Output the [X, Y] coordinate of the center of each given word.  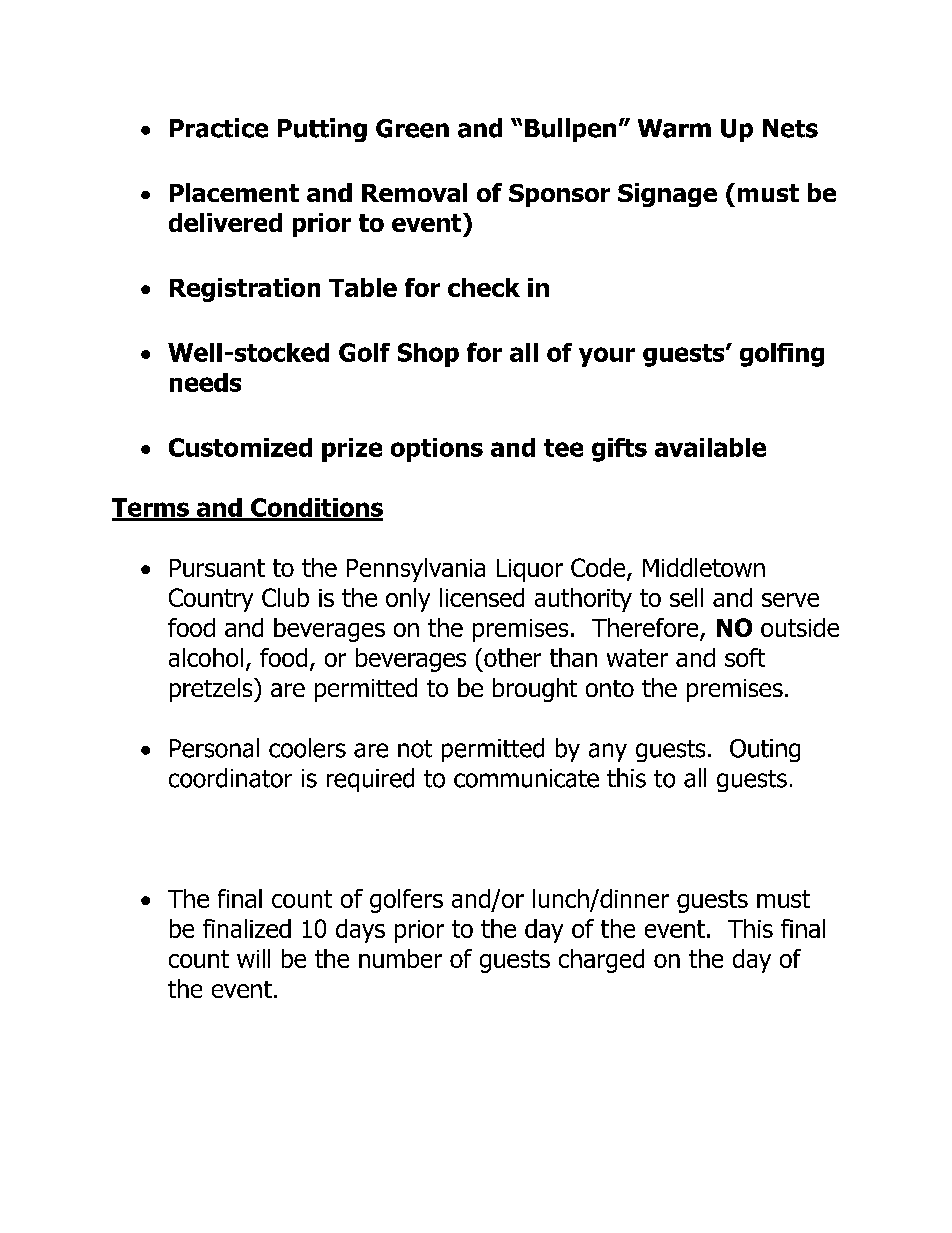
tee [563, 448]
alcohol [206, 657]
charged [601, 961]
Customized [240, 447]
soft [745, 657]
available [710, 447]
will [253, 958]
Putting [322, 130]
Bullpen [570, 130]
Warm [674, 128]
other [512, 657]
